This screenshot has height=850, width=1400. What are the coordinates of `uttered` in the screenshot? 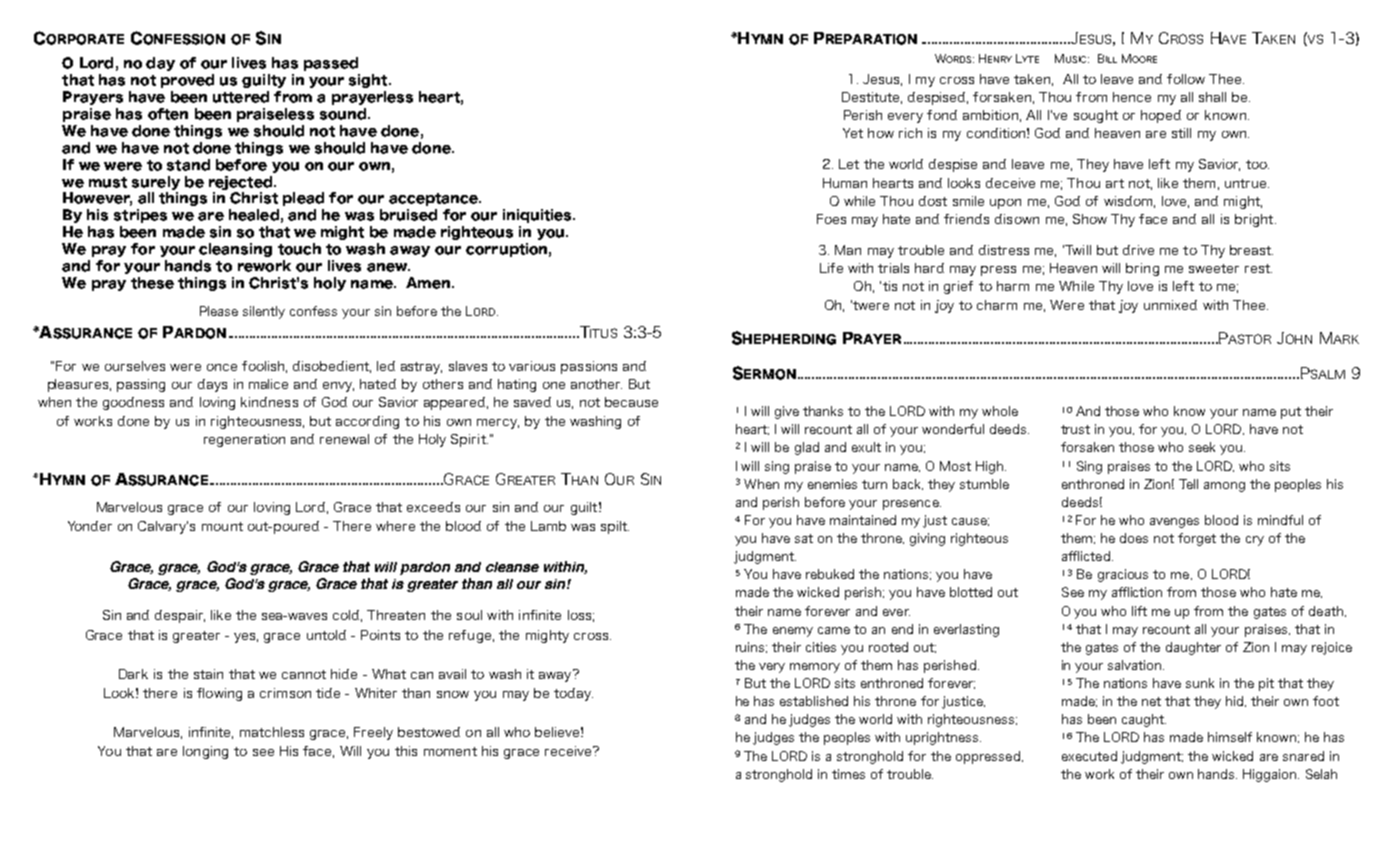 It's located at (241, 97).
